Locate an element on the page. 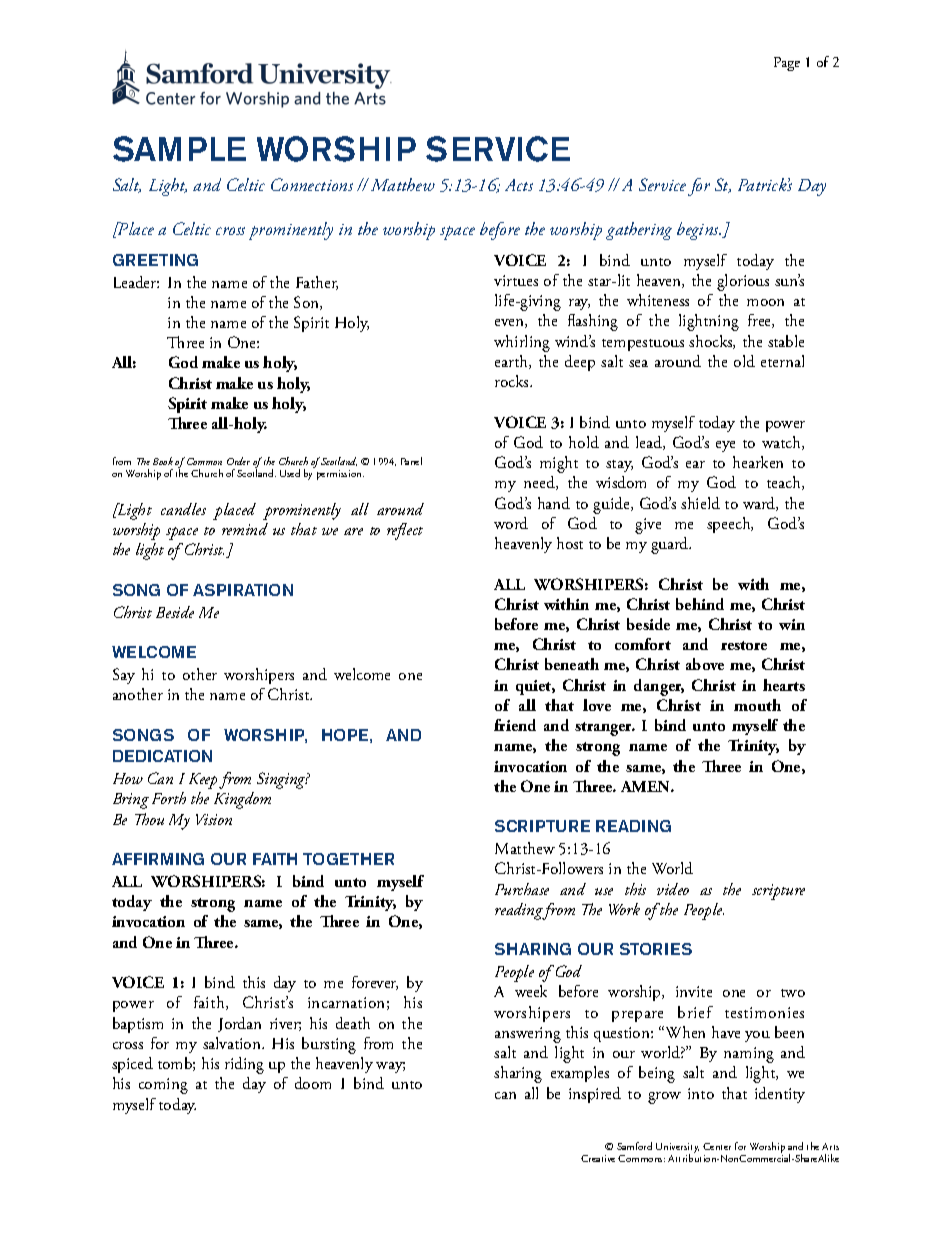  earth is located at coordinates (512, 362).
